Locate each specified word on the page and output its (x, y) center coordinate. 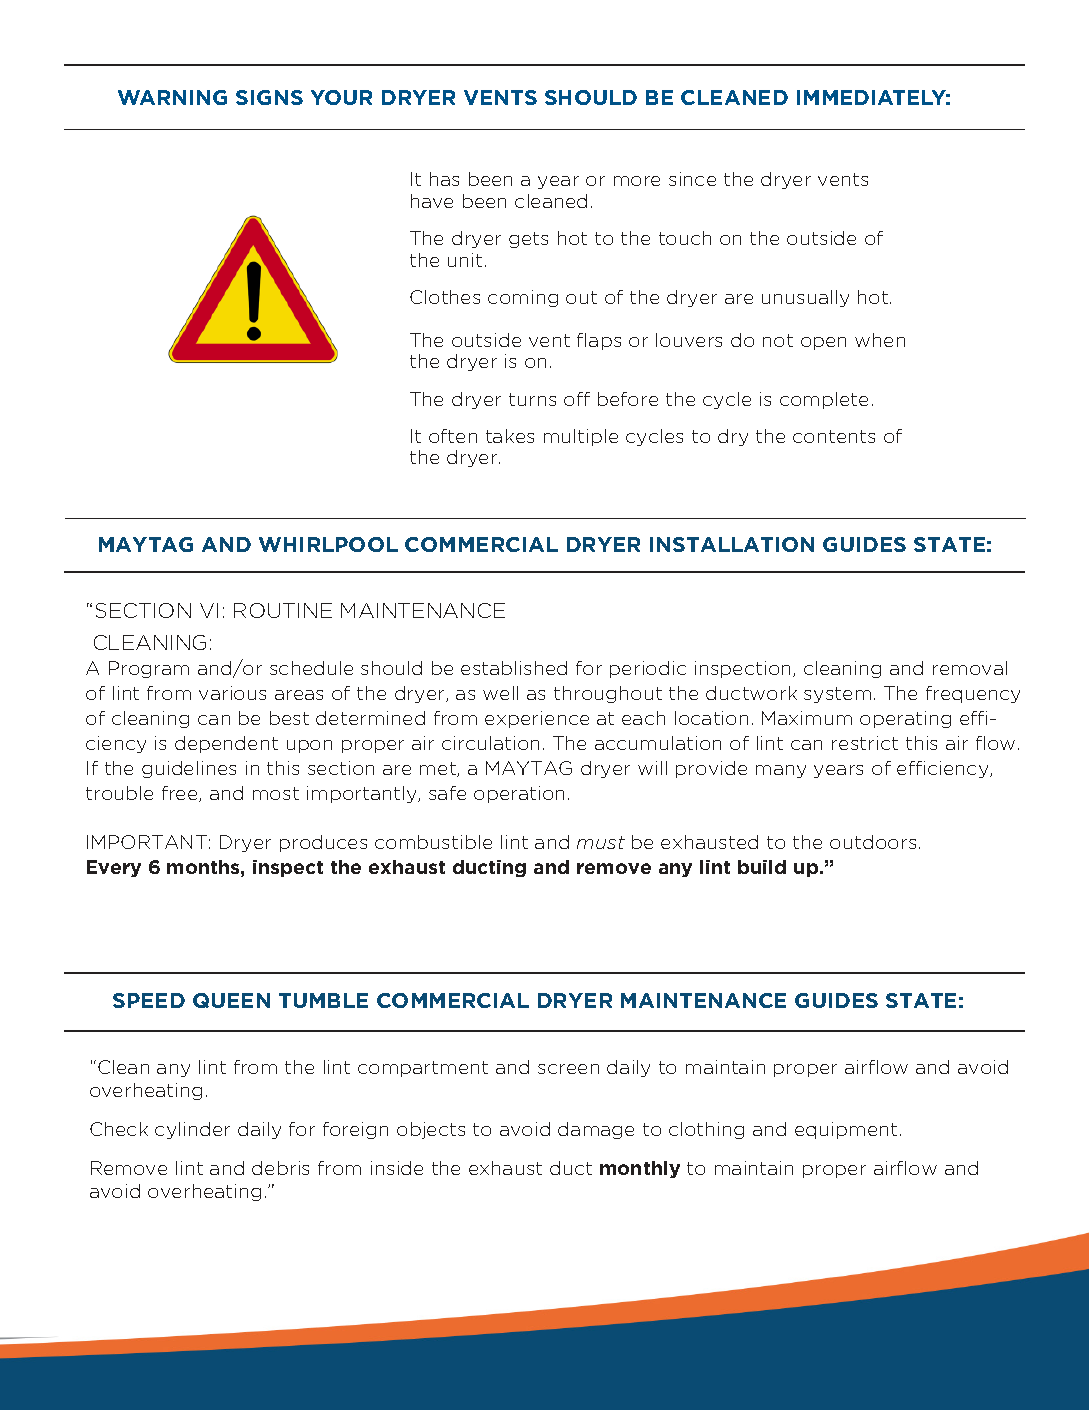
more (637, 181)
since (692, 179)
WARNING (172, 97)
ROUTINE (283, 610)
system (837, 695)
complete (824, 400)
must (601, 842)
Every (114, 868)
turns (532, 399)
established (514, 668)
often (453, 436)
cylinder (192, 1130)
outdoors (873, 842)
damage (596, 1130)
